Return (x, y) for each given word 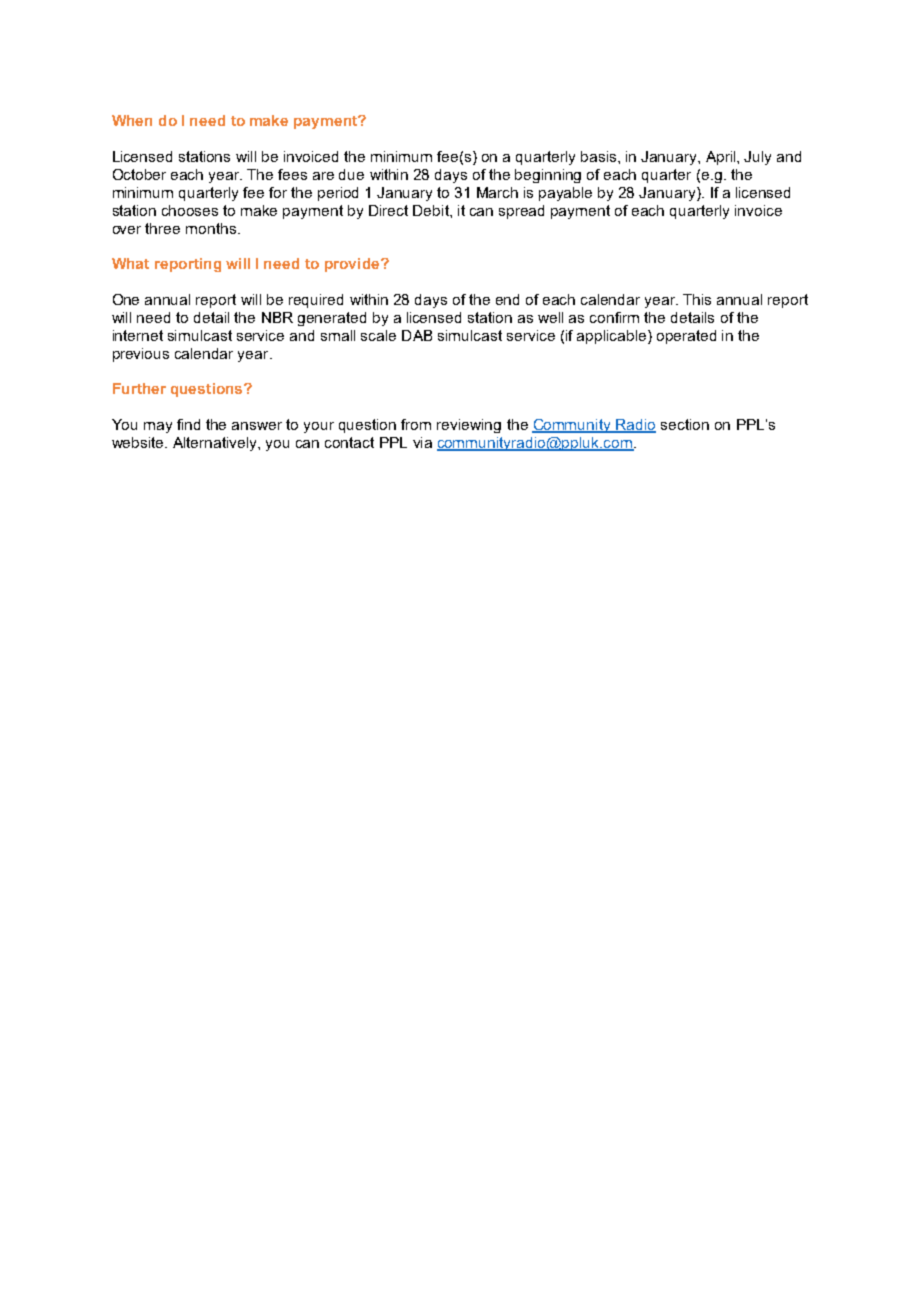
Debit (432, 210)
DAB (417, 335)
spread (521, 212)
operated (686, 337)
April (722, 158)
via (422, 442)
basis (600, 156)
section (685, 424)
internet (138, 335)
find (188, 424)
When (132, 120)
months (211, 228)
